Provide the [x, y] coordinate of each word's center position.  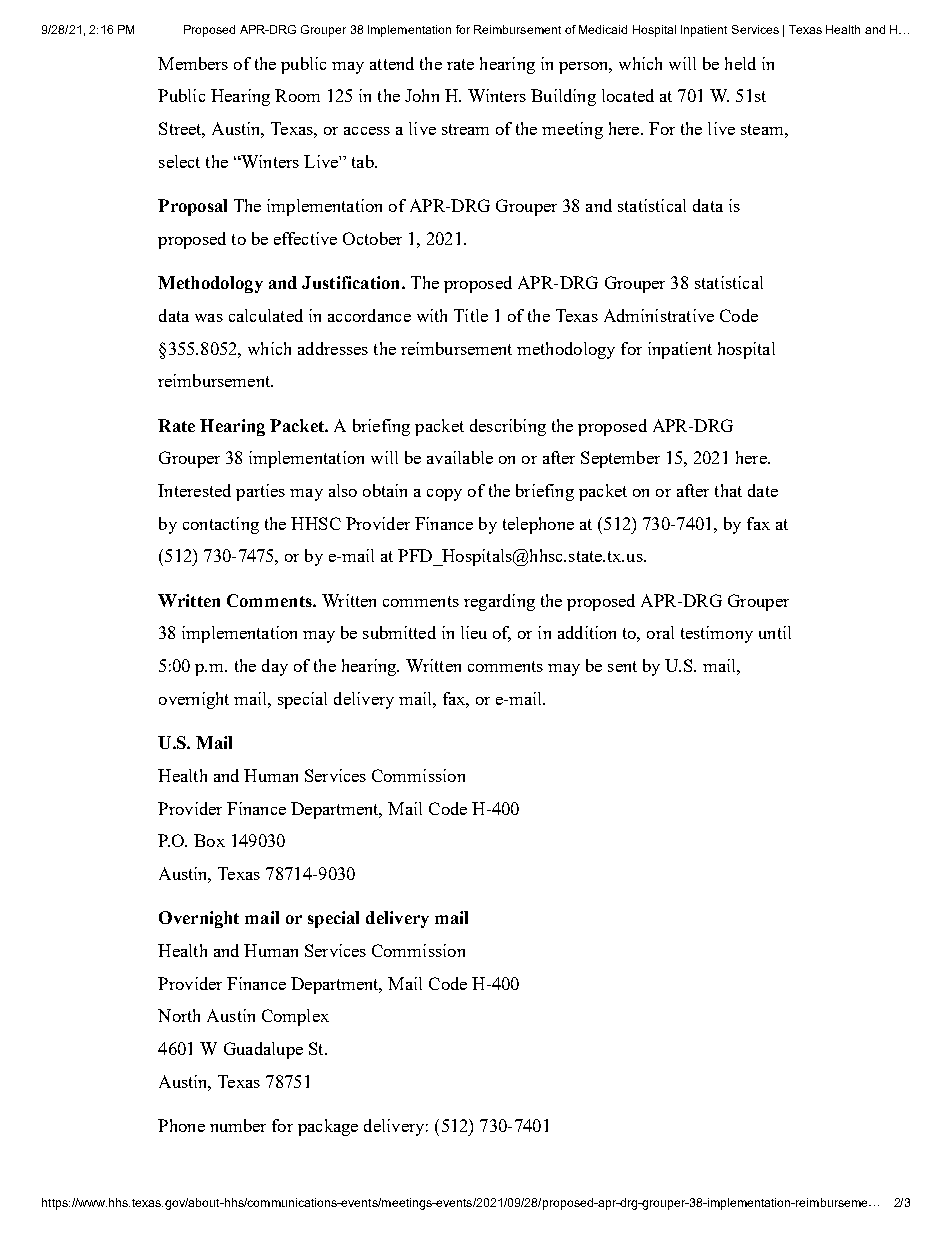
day [275, 667]
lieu [474, 632]
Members [193, 63]
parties [260, 492]
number [238, 1125]
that [728, 490]
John [422, 95]
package [328, 1127]
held [740, 63]
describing [508, 427]
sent [622, 666]
